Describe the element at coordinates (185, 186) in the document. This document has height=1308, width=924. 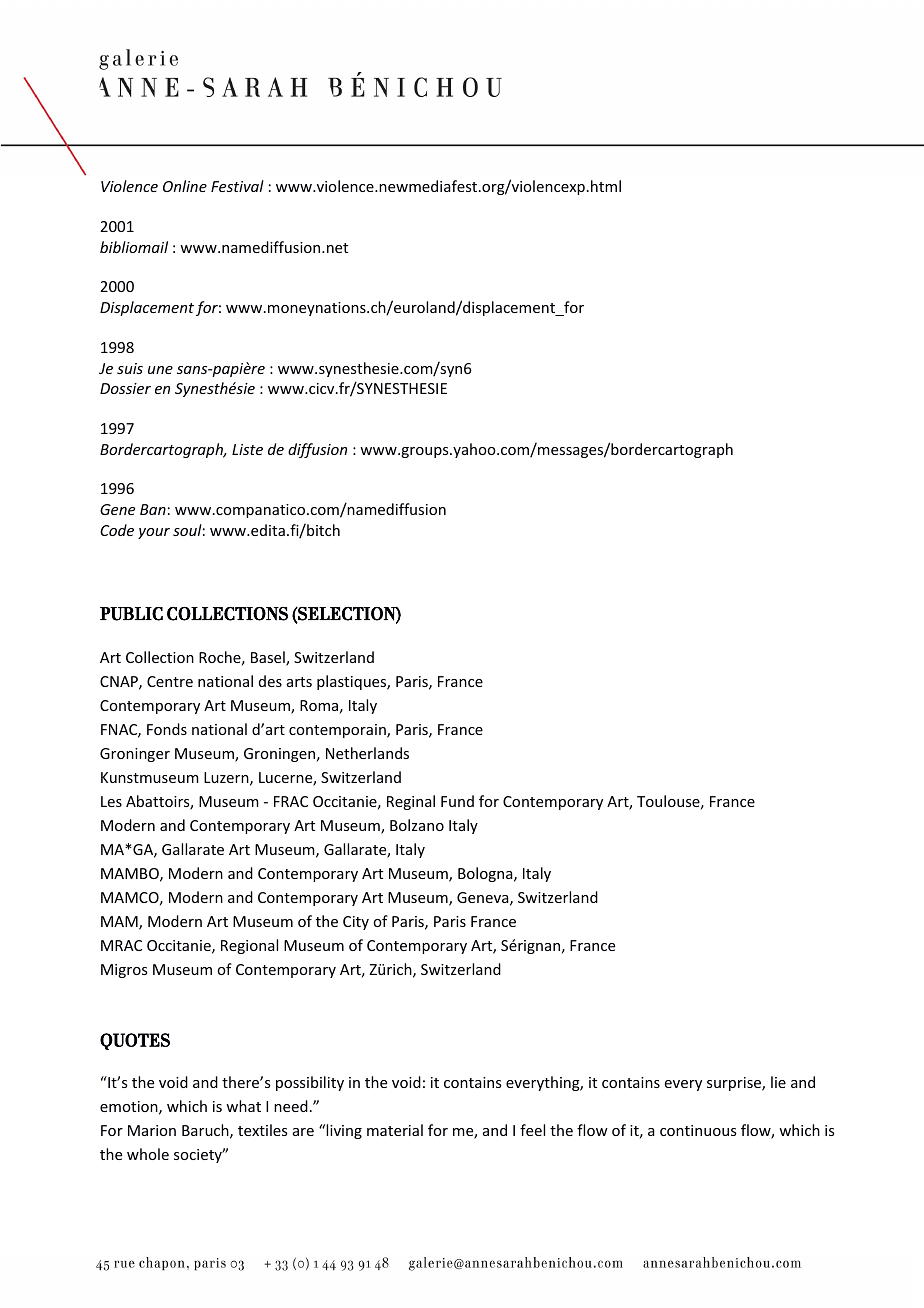
I see `Online` at that location.
